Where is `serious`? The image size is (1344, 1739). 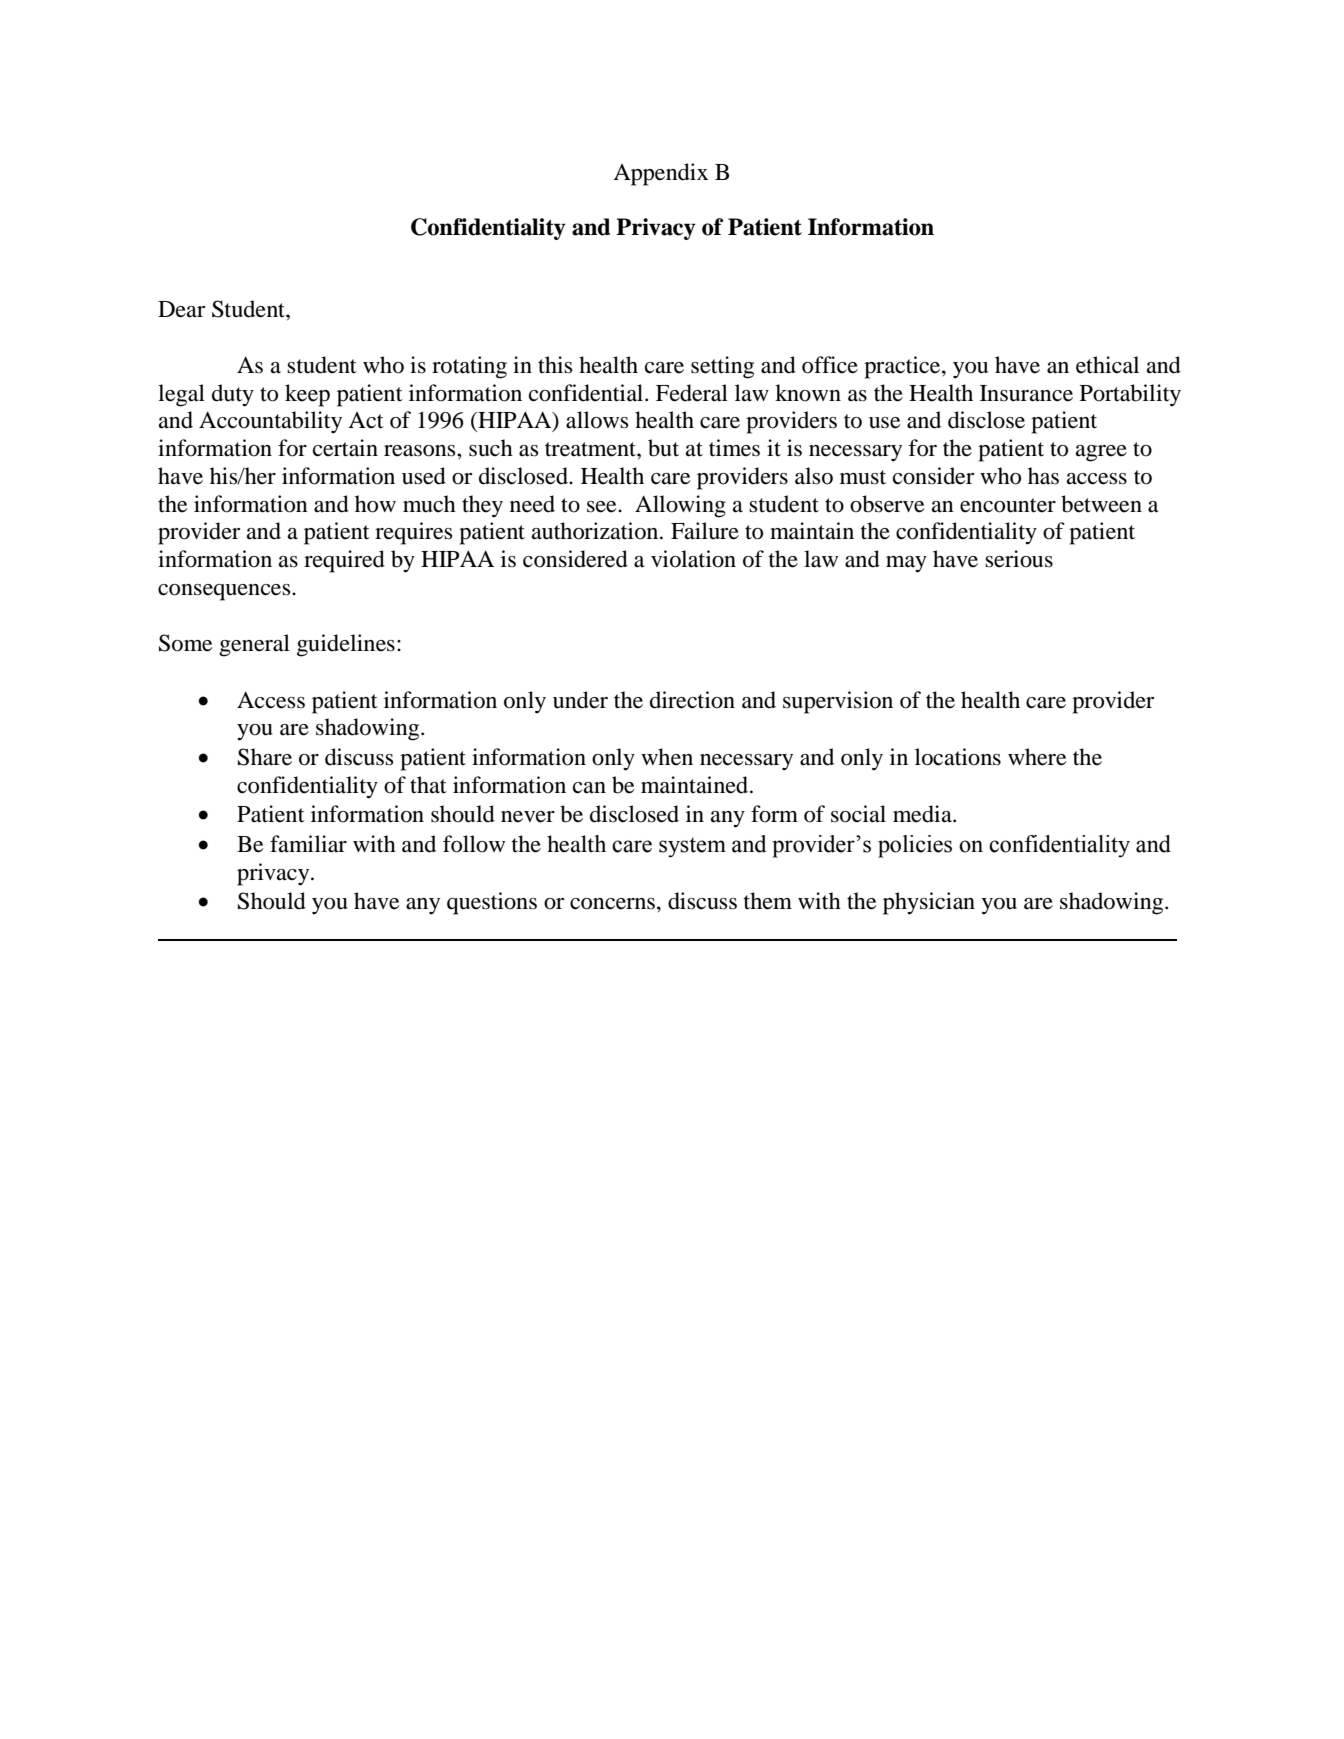
serious is located at coordinates (1019, 559).
